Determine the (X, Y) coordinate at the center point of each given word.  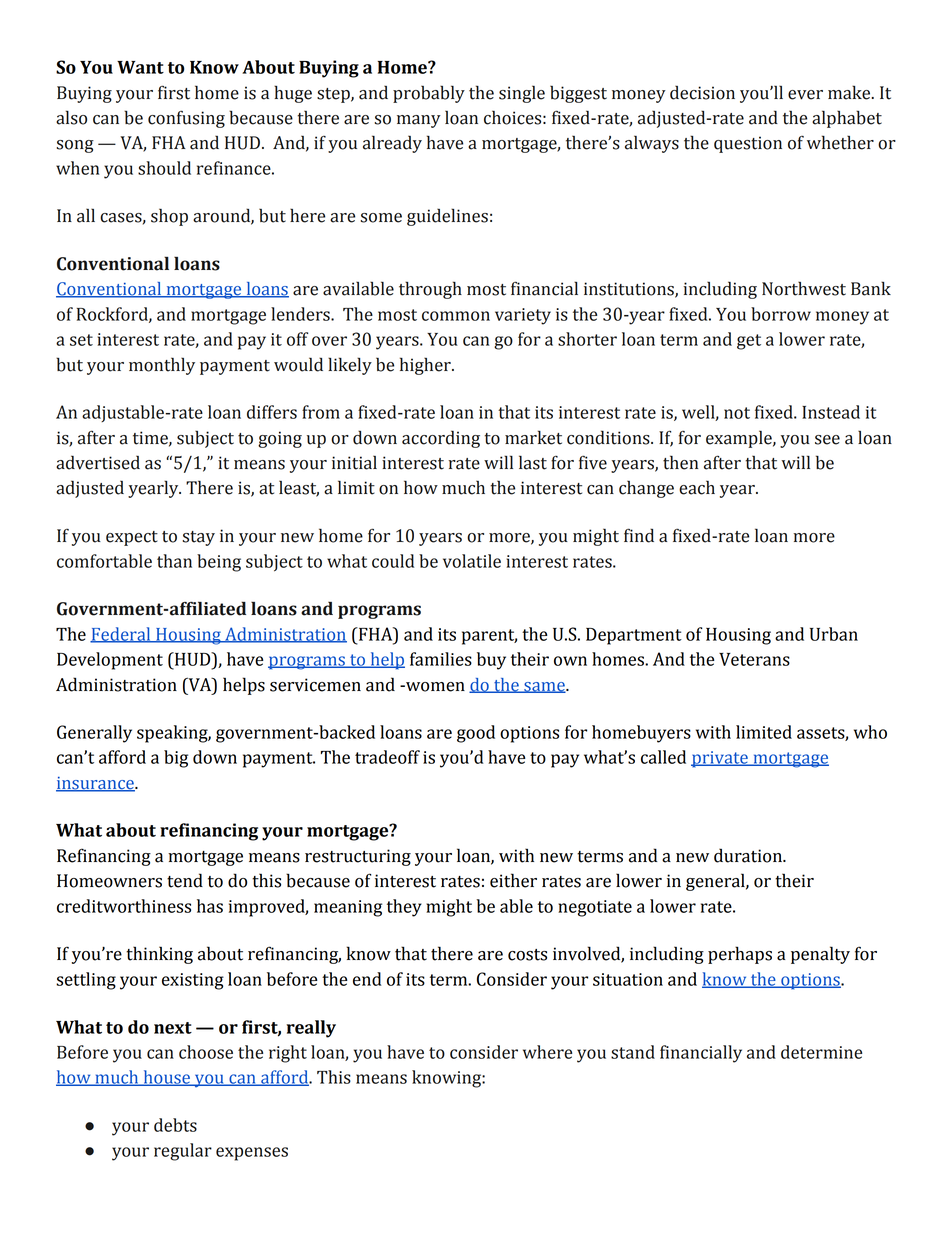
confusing (186, 119)
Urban (834, 634)
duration (749, 855)
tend (185, 880)
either (513, 880)
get (749, 342)
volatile (472, 561)
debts (175, 1125)
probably (429, 94)
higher (426, 366)
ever (805, 95)
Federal (121, 635)
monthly (162, 366)
